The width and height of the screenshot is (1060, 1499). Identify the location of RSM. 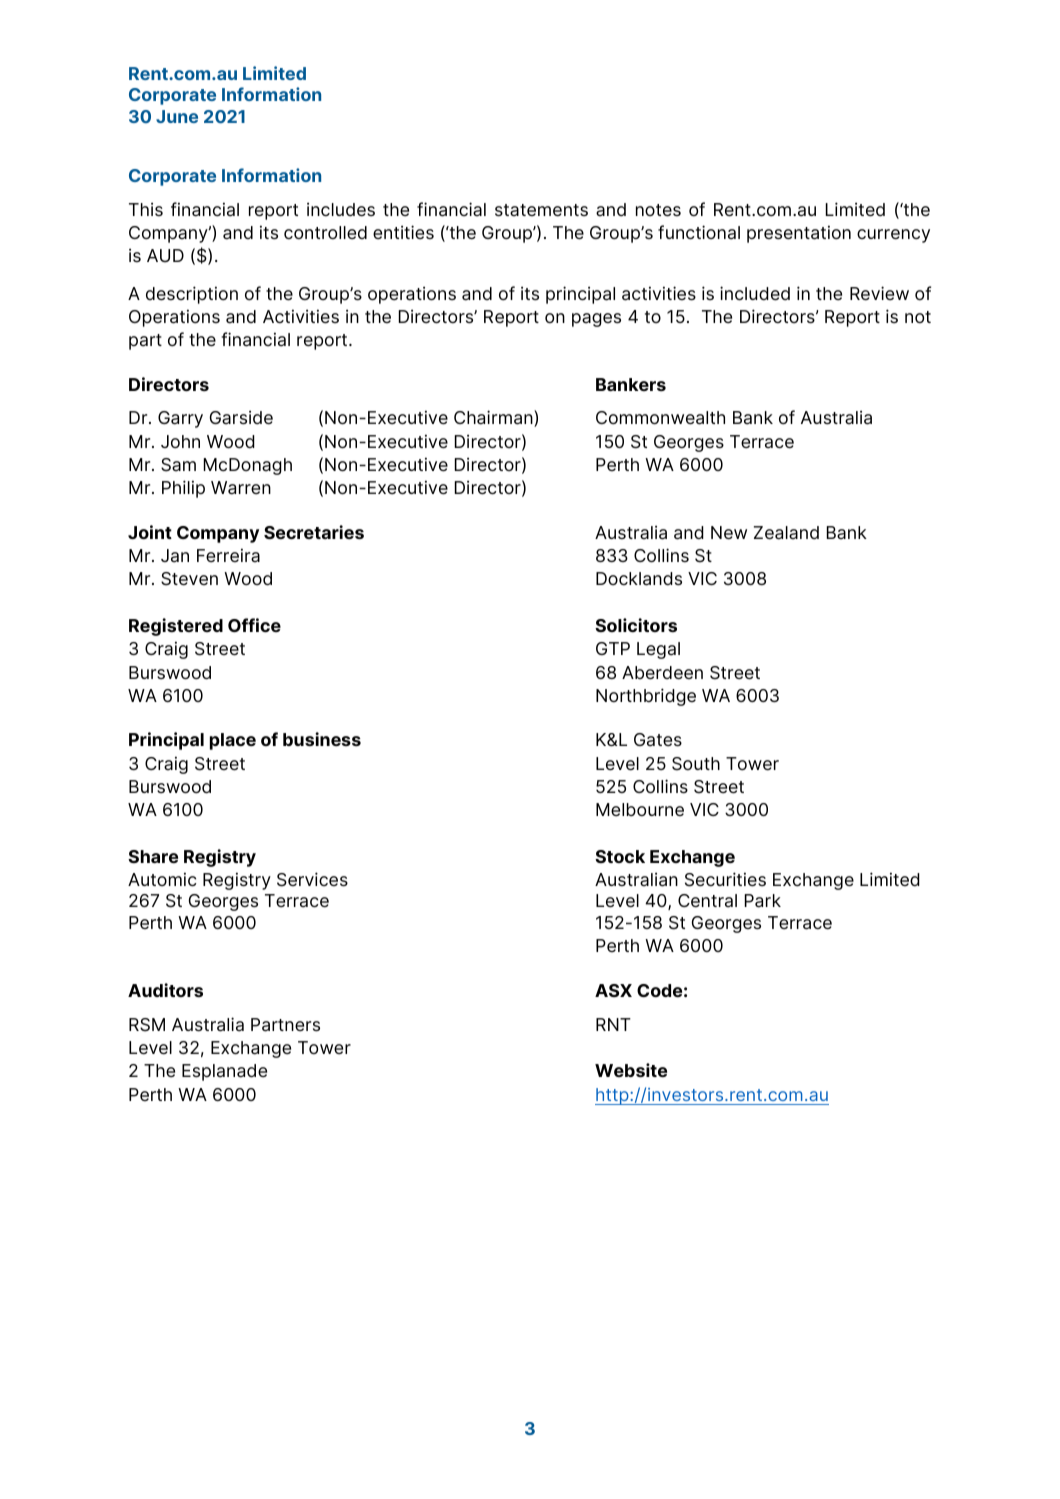
(147, 1025).
